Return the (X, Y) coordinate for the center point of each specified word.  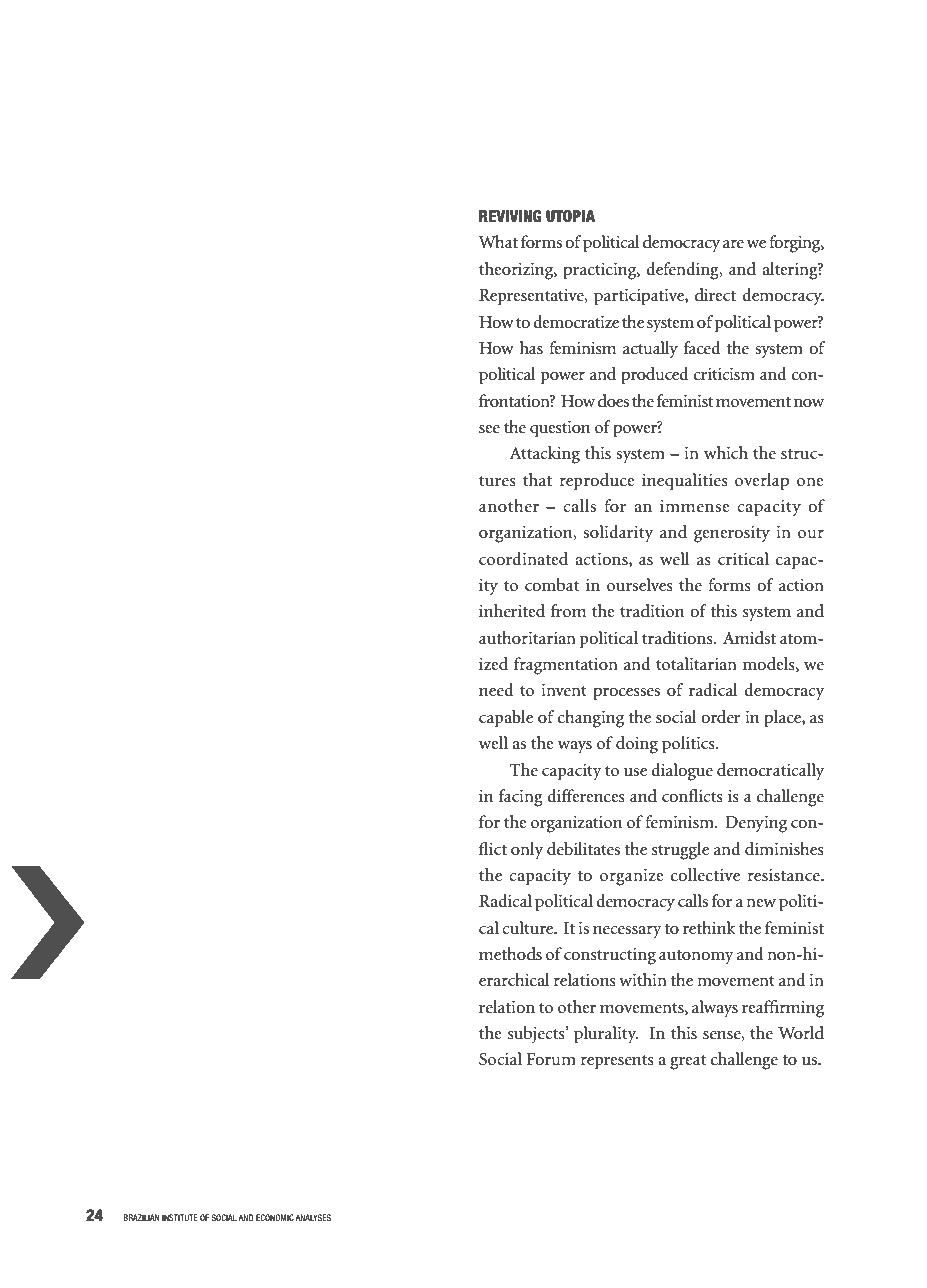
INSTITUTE (180, 1217)
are (733, 244)
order (720, 717)
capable (506, 719)
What (498, 241)
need (496, 690)
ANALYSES (313, 1217)
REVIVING (510, 216)
